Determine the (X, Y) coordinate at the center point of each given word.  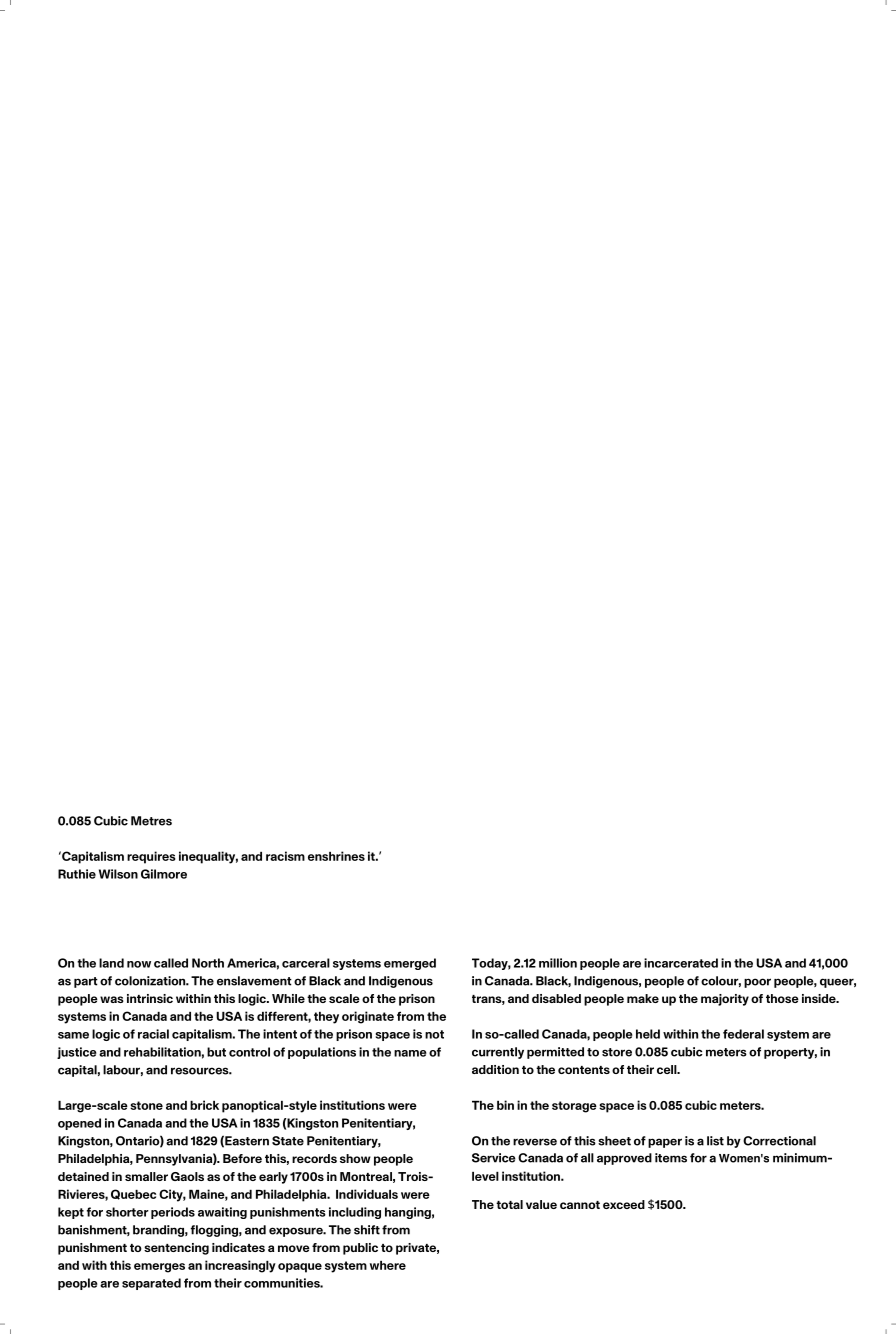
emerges (159, 1268)
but (216, 1052)
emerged (410, 964)
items (671, 1158)
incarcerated (681, 963)
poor (757, 983)
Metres (151, 821)
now (139, 964)
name (410, 1053)
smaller (146, 1176)
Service (494, 1158)
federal (743, 1034)
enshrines (336, 856)
